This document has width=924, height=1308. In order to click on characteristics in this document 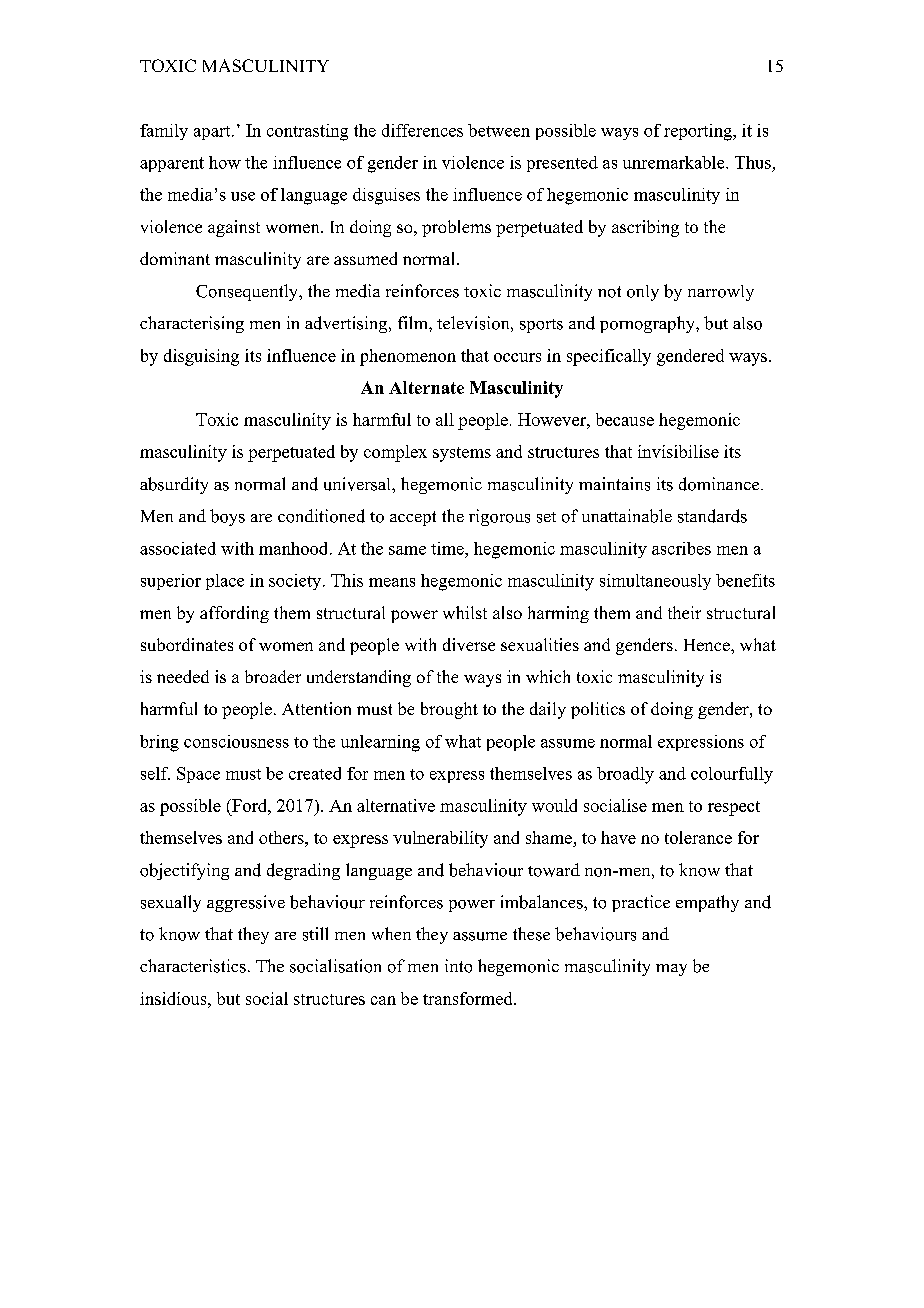, I will do `click(193, 966)`.
